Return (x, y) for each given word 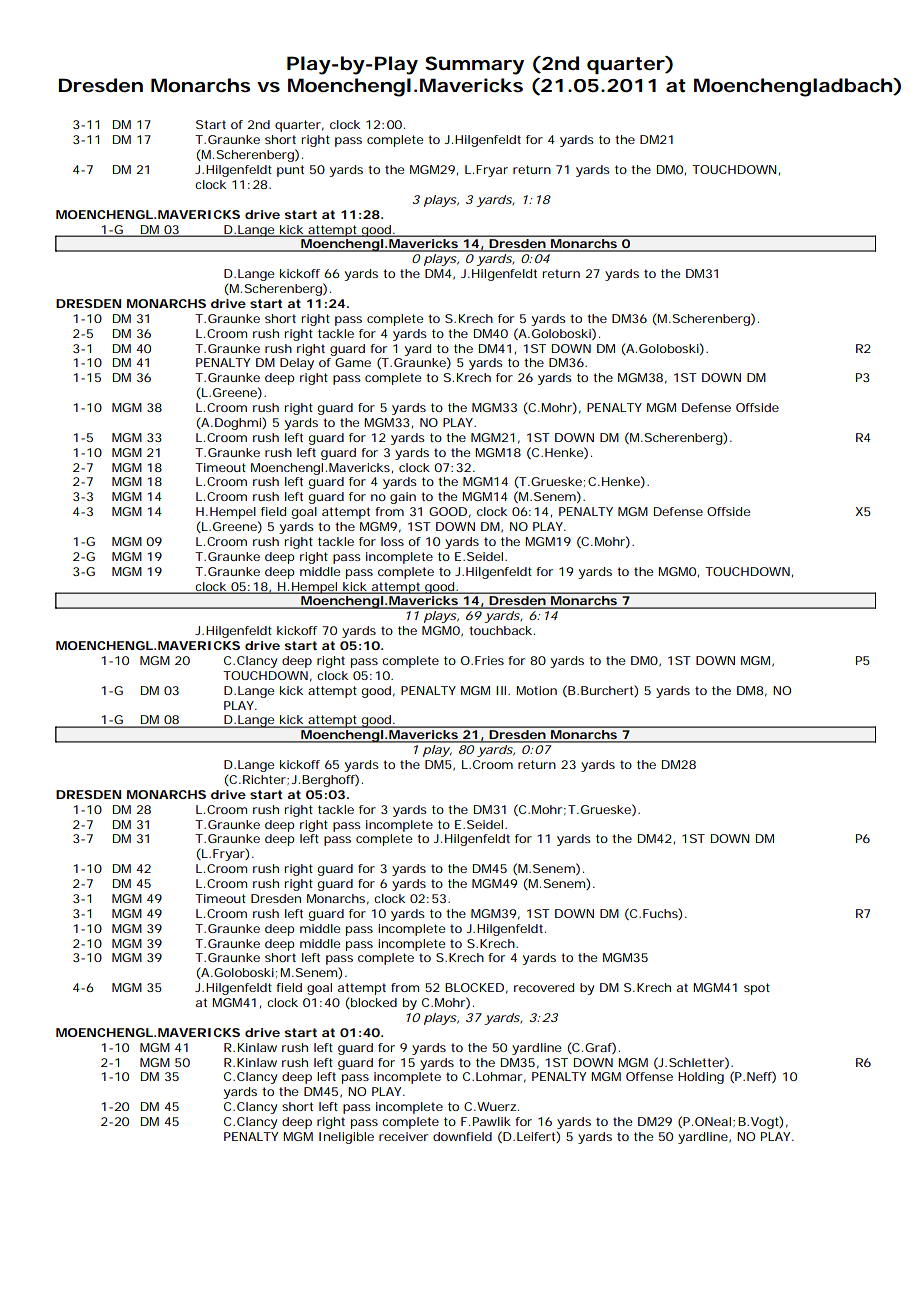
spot (757, 989)
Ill (501, 690)
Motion (536, 690)
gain (403, 498)
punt (290, 171)
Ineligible (346, 1138)
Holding (701, 1078)
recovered (544, 987)
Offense (649, 1076)
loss (392, 541)
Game (353, 362)
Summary (474, 65)
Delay (297, 364)
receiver (403, 1136)
